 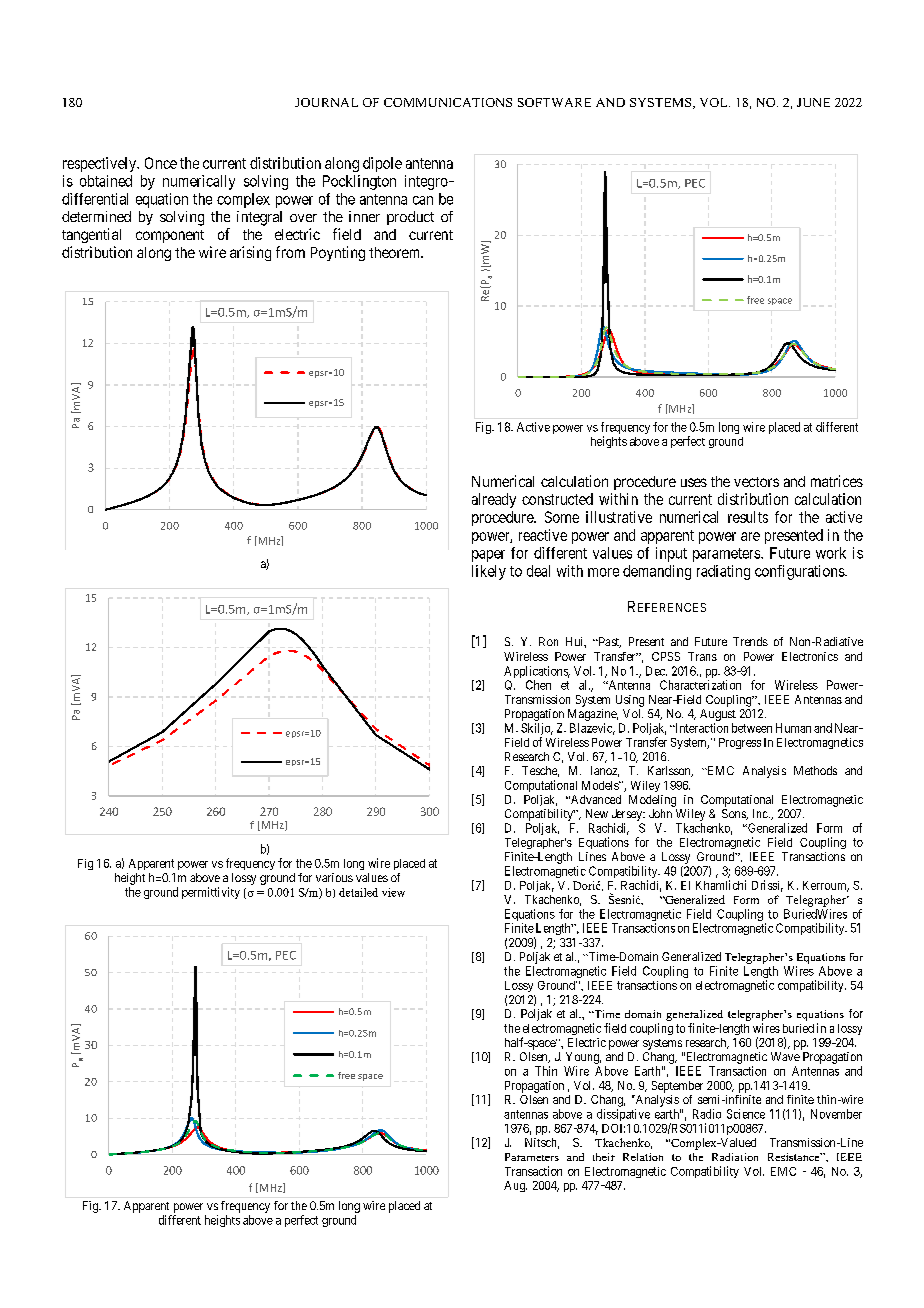 I want to click on their, so click(x=604, y=1157).
